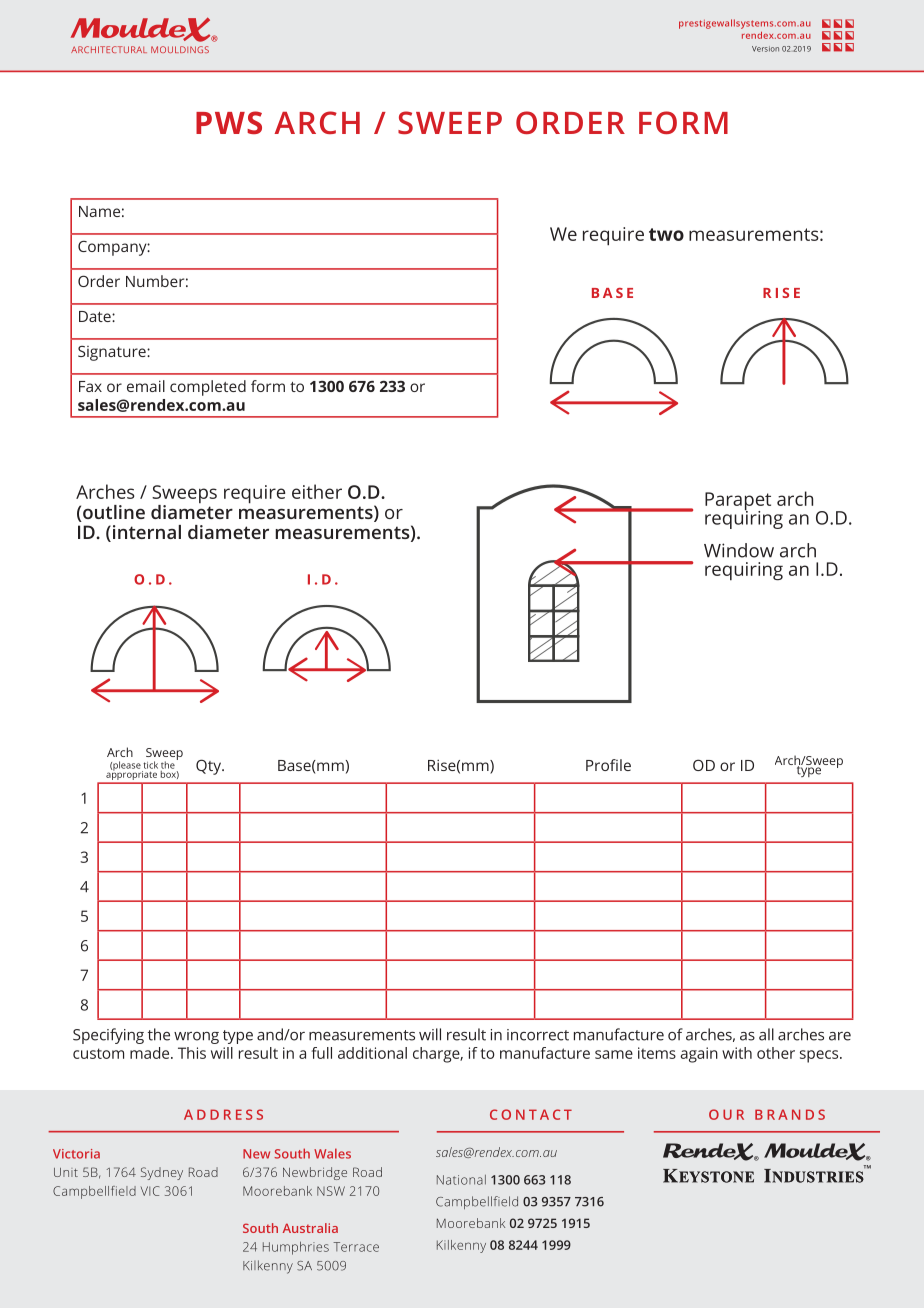  Describe the element at coordinates (739, 550) in the screenshot. I see `Window` at that location.
